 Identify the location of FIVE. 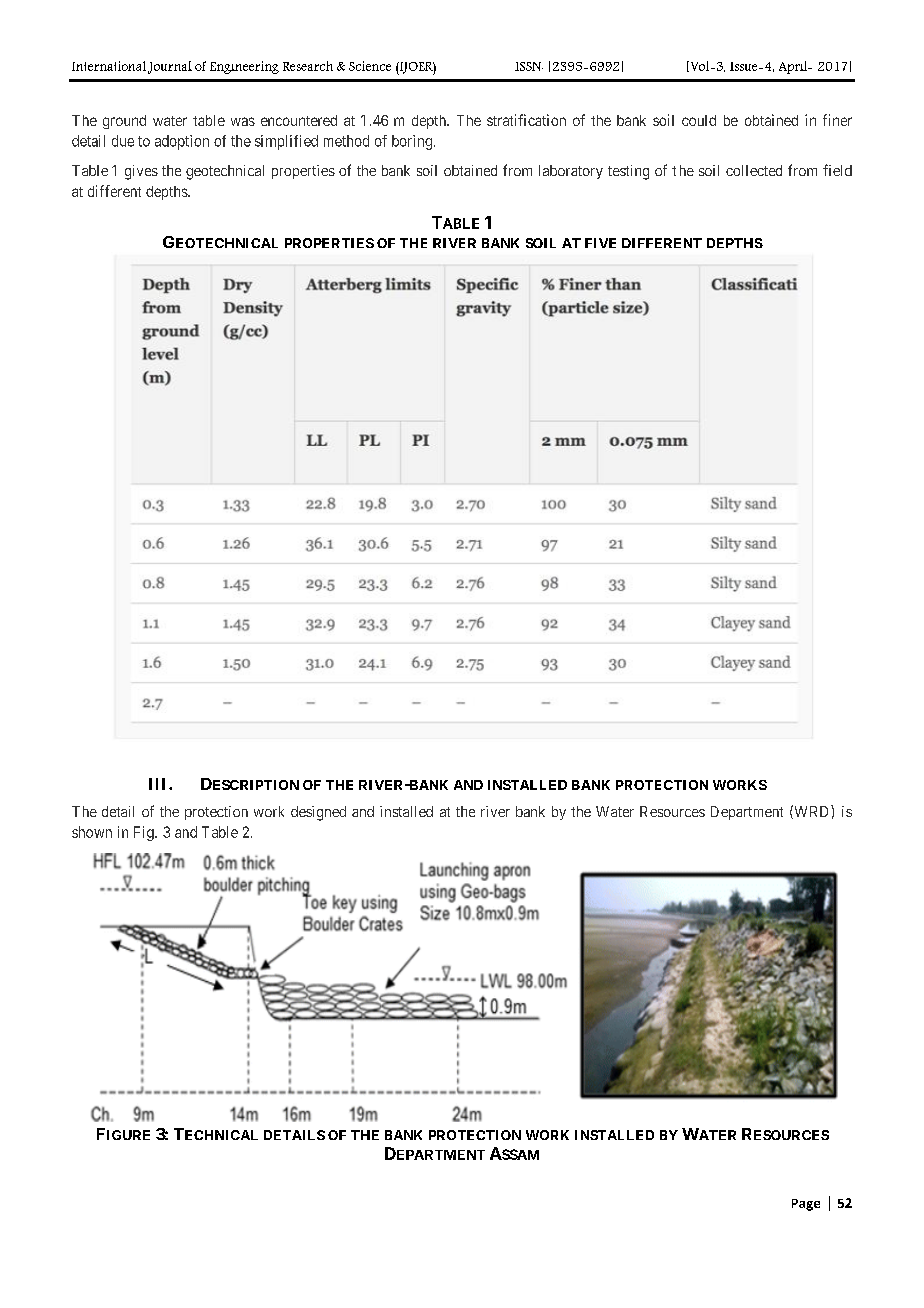
(600, 243).
